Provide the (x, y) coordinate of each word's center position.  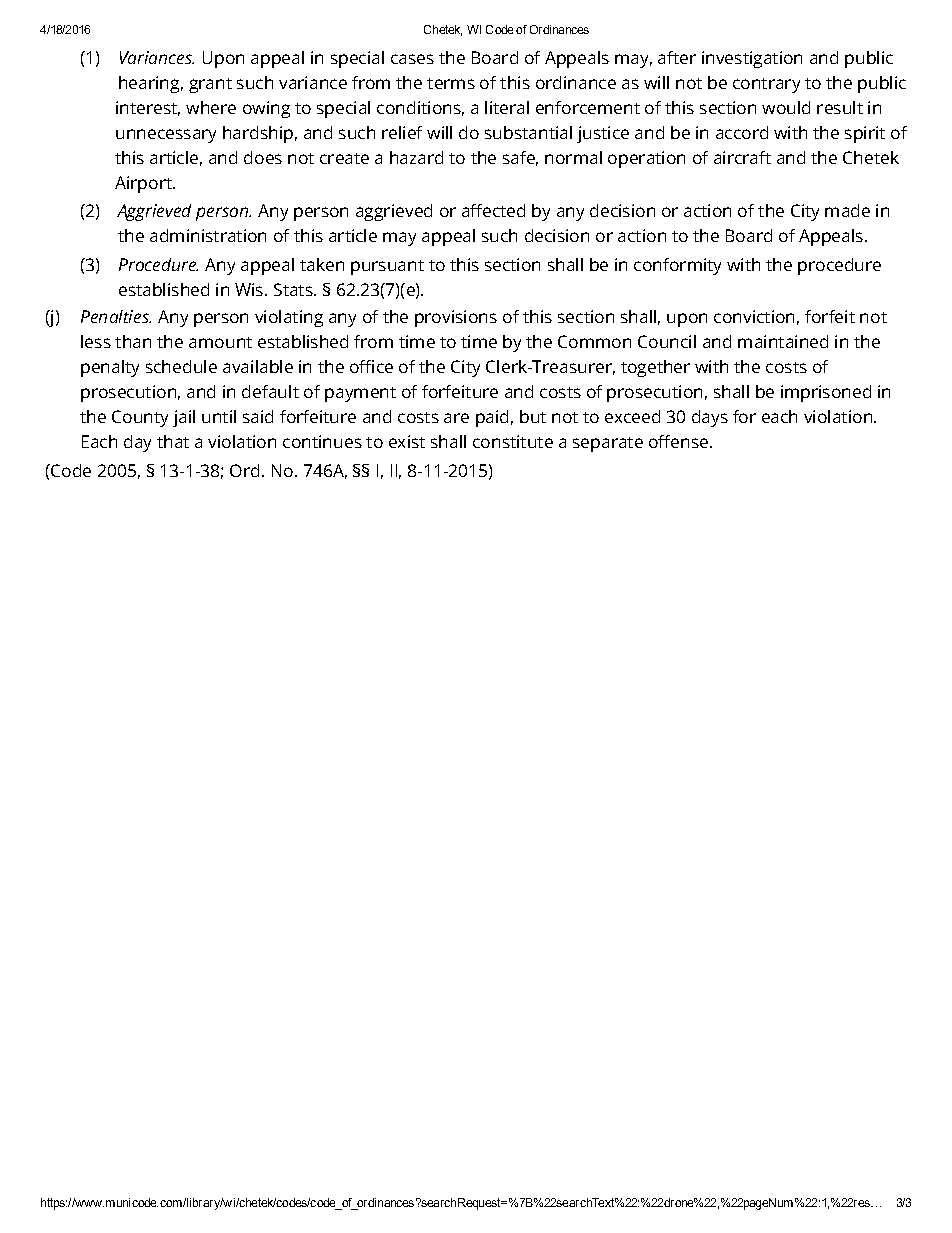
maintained (783, 341)
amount (220, 342)
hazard (416, 157)
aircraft (742, 157)
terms (451, 83)
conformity (677, 266)
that (173, 441)
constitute (513, 441)
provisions (456, 318)
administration (208, 235)
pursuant (387, 267)
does (263, 157)
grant (210, 85)
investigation (752, 59)
